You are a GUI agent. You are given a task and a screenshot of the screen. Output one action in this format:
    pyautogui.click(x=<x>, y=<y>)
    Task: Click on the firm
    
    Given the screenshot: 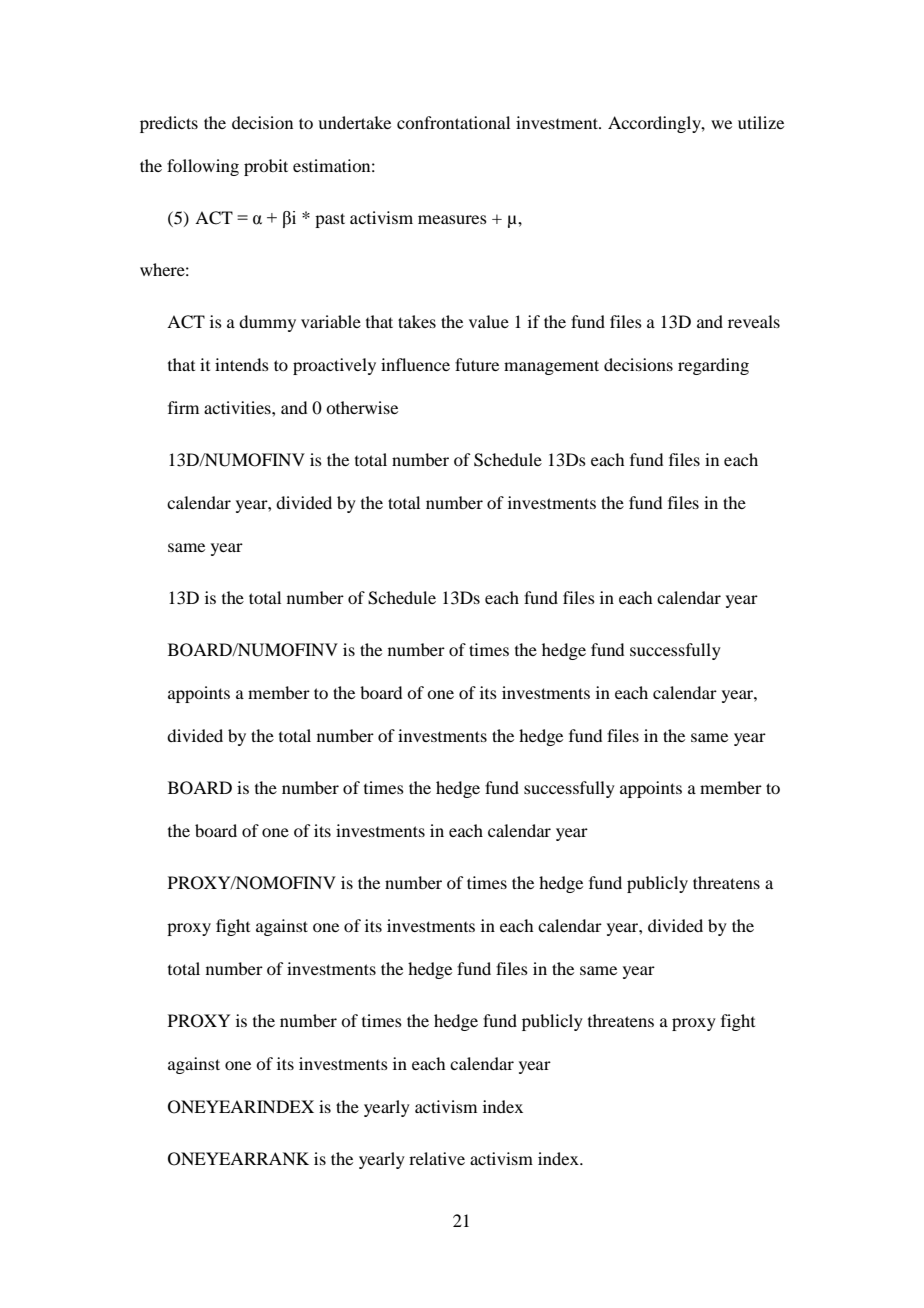 What is the action you would take?
    pyautogui.click(x=183, y=407)
